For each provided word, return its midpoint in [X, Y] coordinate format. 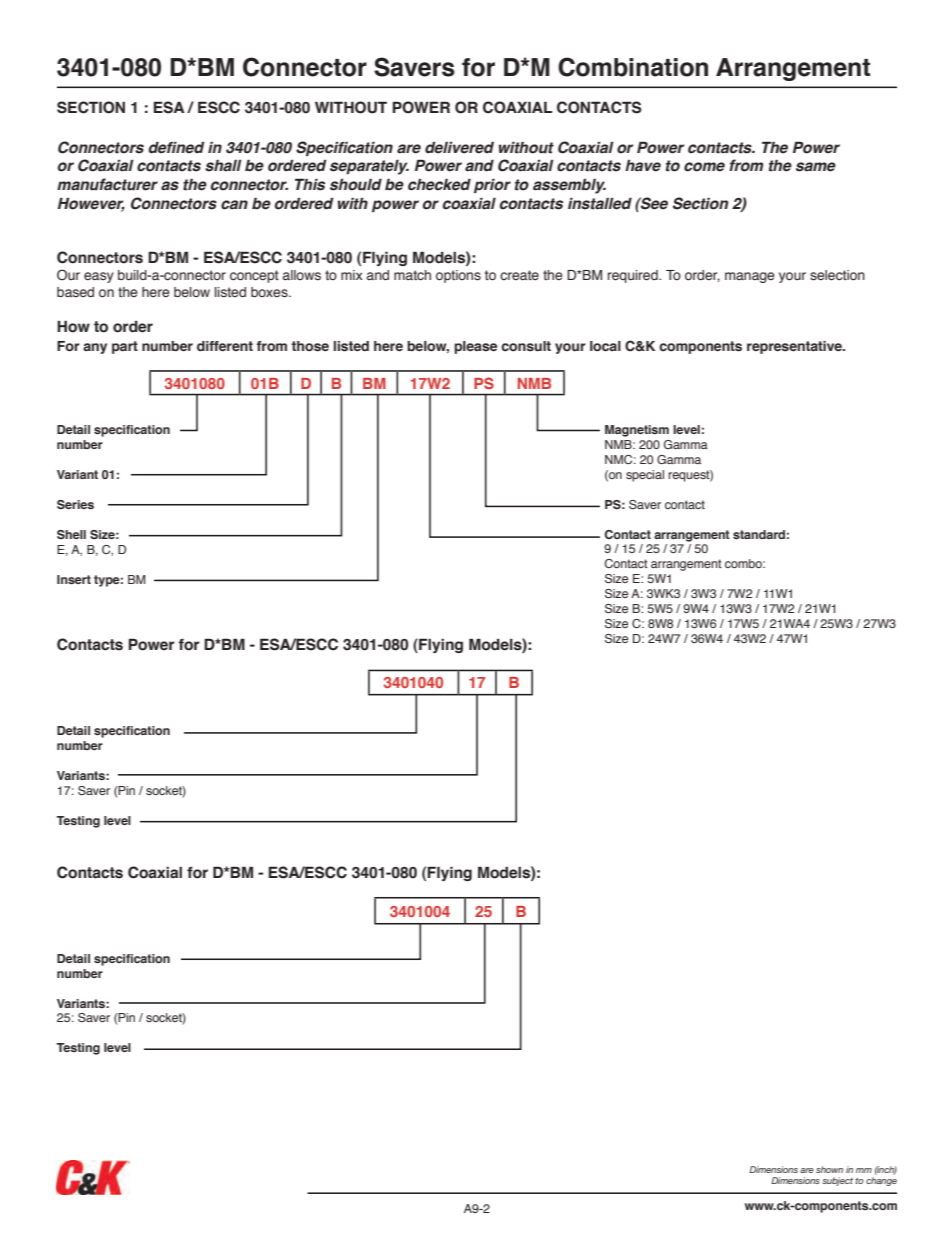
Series [75, 504]
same [816, 167]
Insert [74, 579]
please [475, 347]
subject [837, 1181]
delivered [459, 148]
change [881, 1181]
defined [176, 147]
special [645, 476]
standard [759, 534]
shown [829, 1169]
